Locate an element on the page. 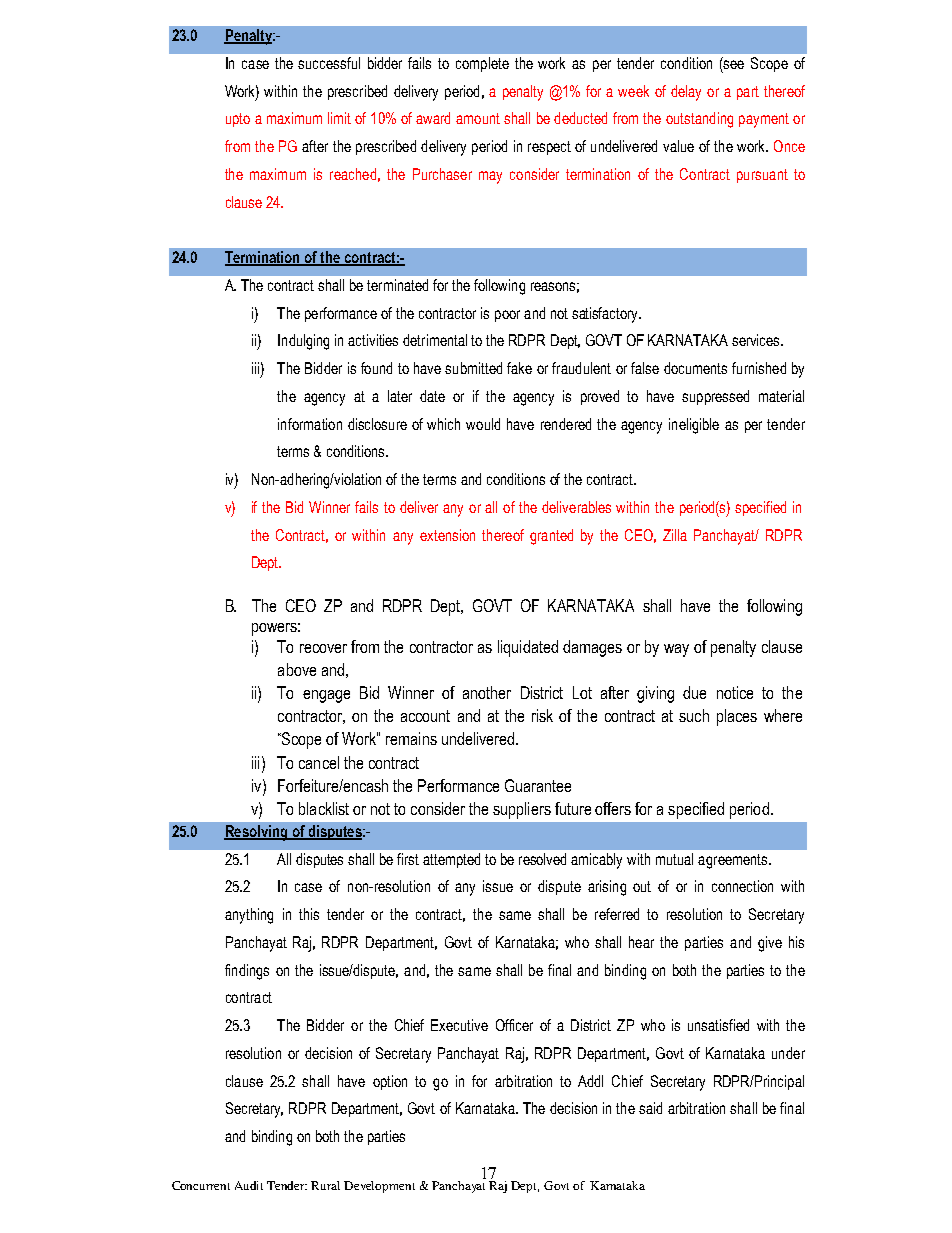  attempted is located at coordinates (451, 860).
